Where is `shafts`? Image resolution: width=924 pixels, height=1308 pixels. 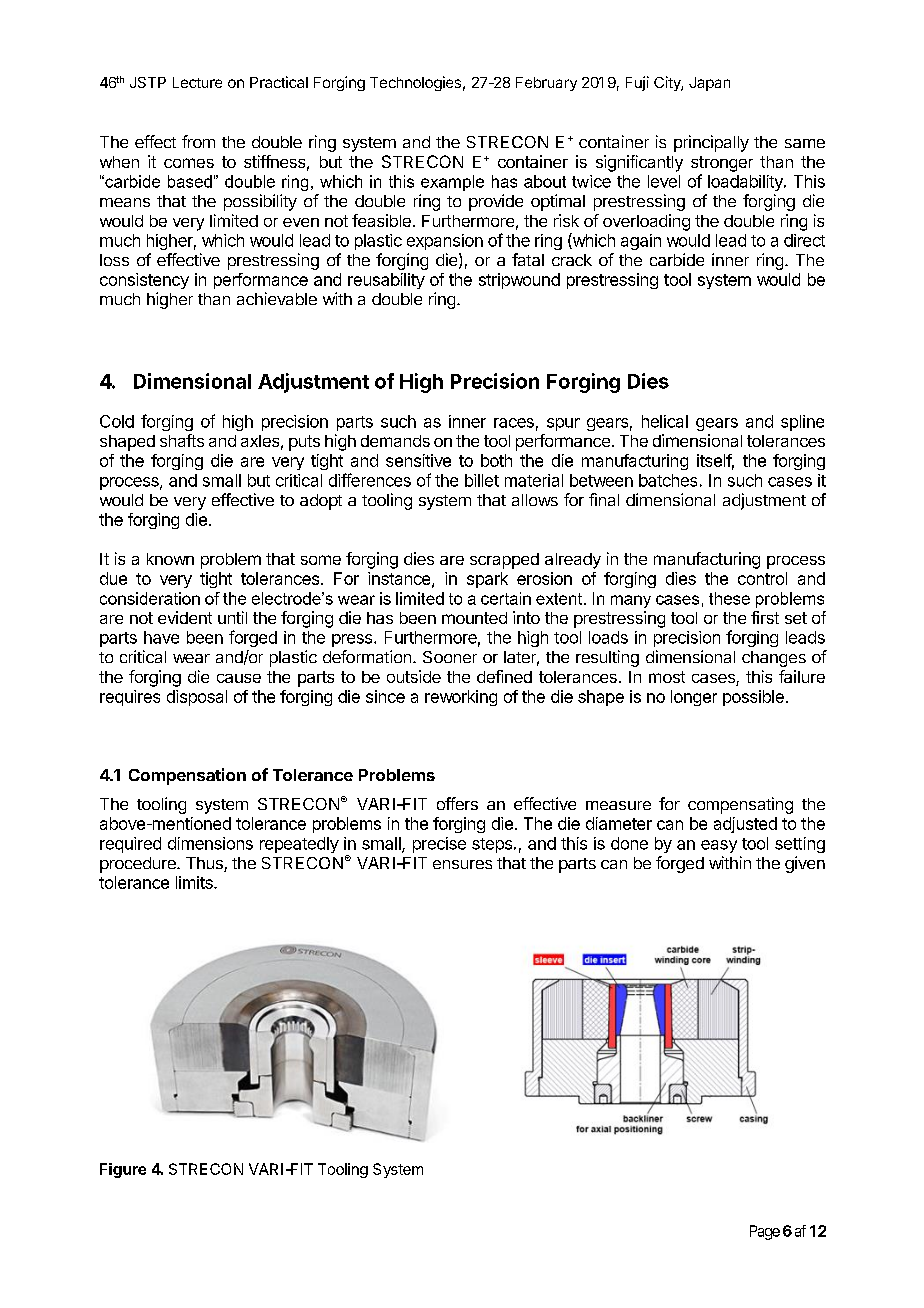 shafts is located at coordinates (182, 440).
